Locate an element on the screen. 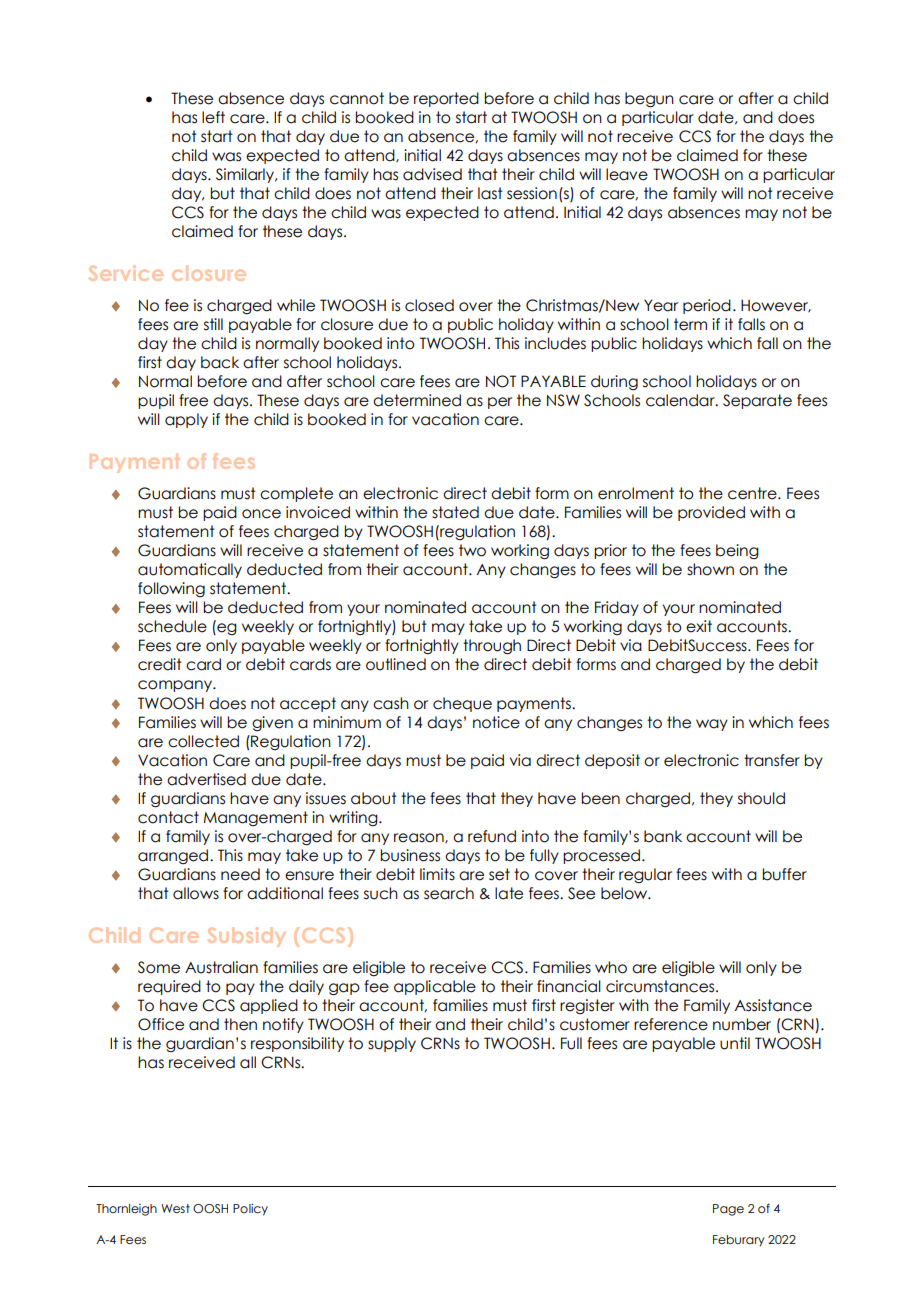  closed is located at coordinates (429, 305).
